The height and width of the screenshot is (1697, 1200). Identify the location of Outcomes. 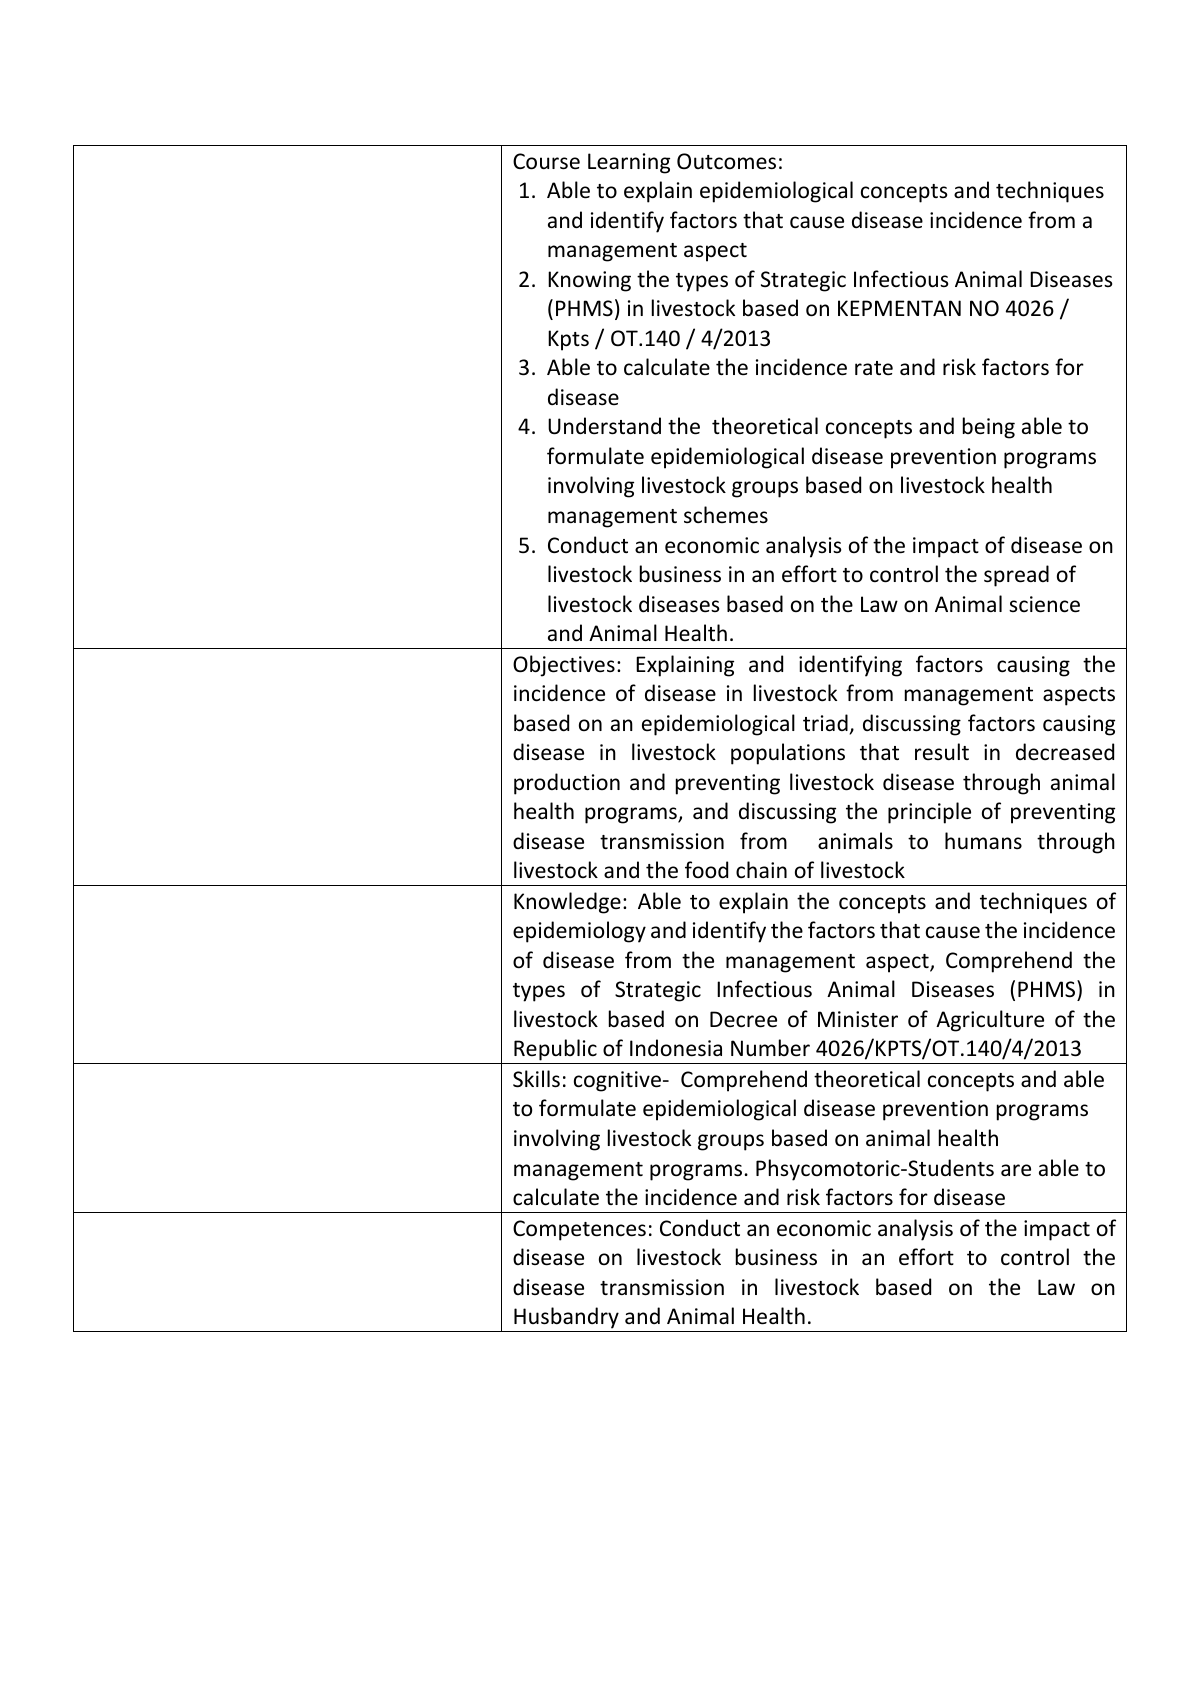
(726, 161).
